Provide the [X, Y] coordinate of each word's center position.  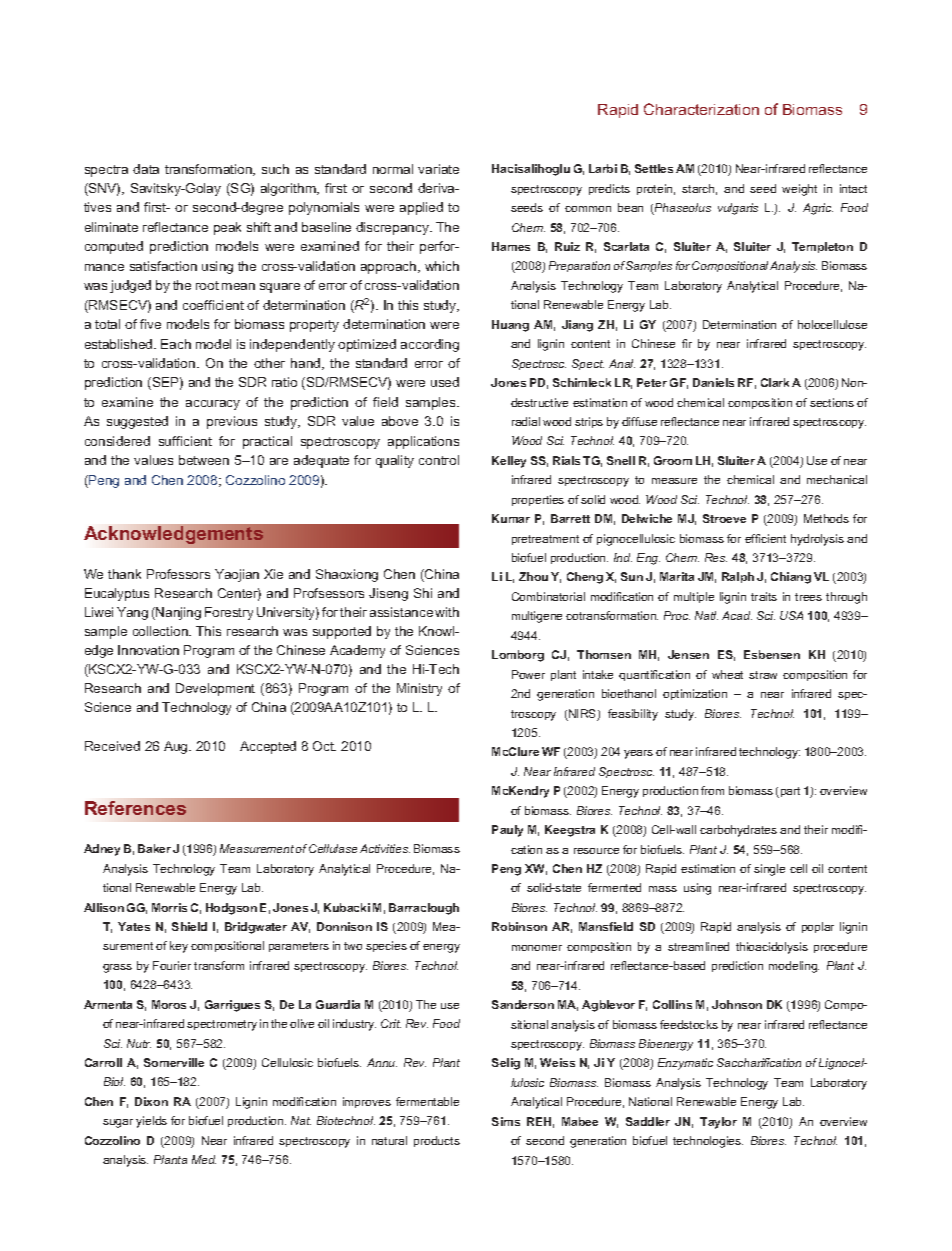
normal [393, 169]
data [146, 169]
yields [151, 1122]
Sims [506, 1121]
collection [161, 631]
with [447, 612]
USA [791, 615]
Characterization [701, 109]
